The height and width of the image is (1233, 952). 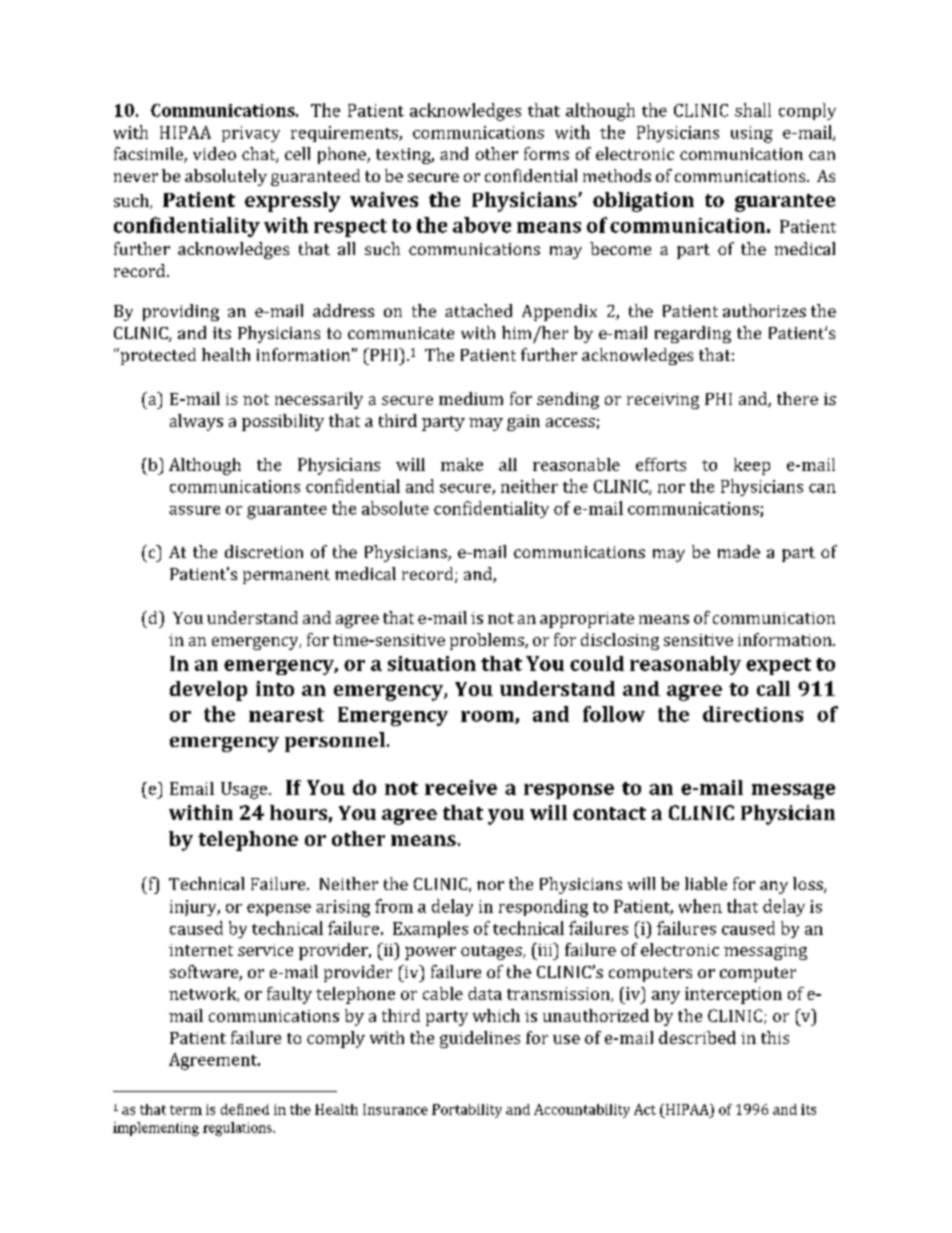 I want to click on room, so click(x=488, y=717).
